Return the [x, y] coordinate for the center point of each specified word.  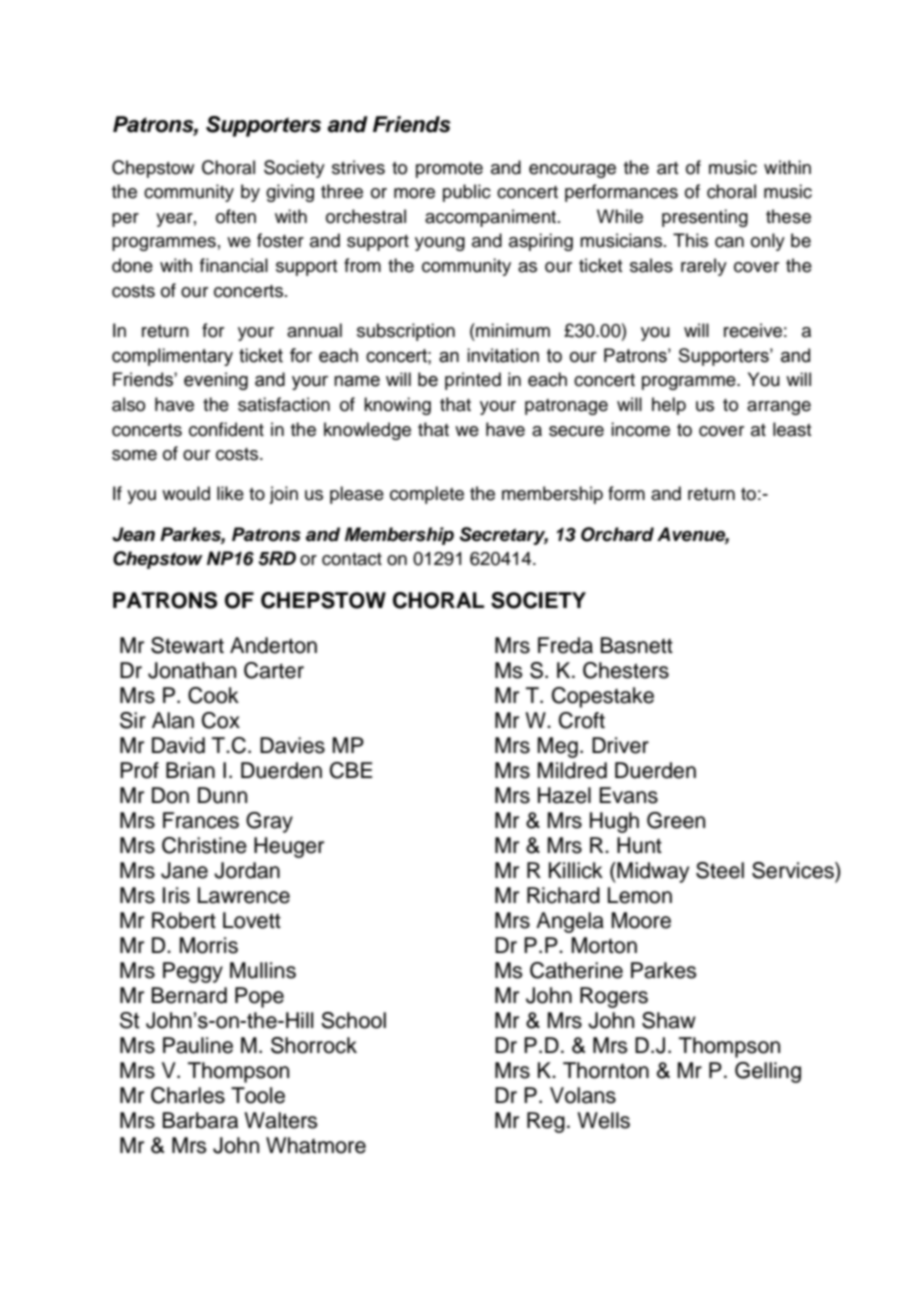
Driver [620, 745]
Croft [582, 720]
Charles [188, 1095]
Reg [546, 1122]
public [467, 193]
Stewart [187, 645]
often [236, 216]
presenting [705, 218]
